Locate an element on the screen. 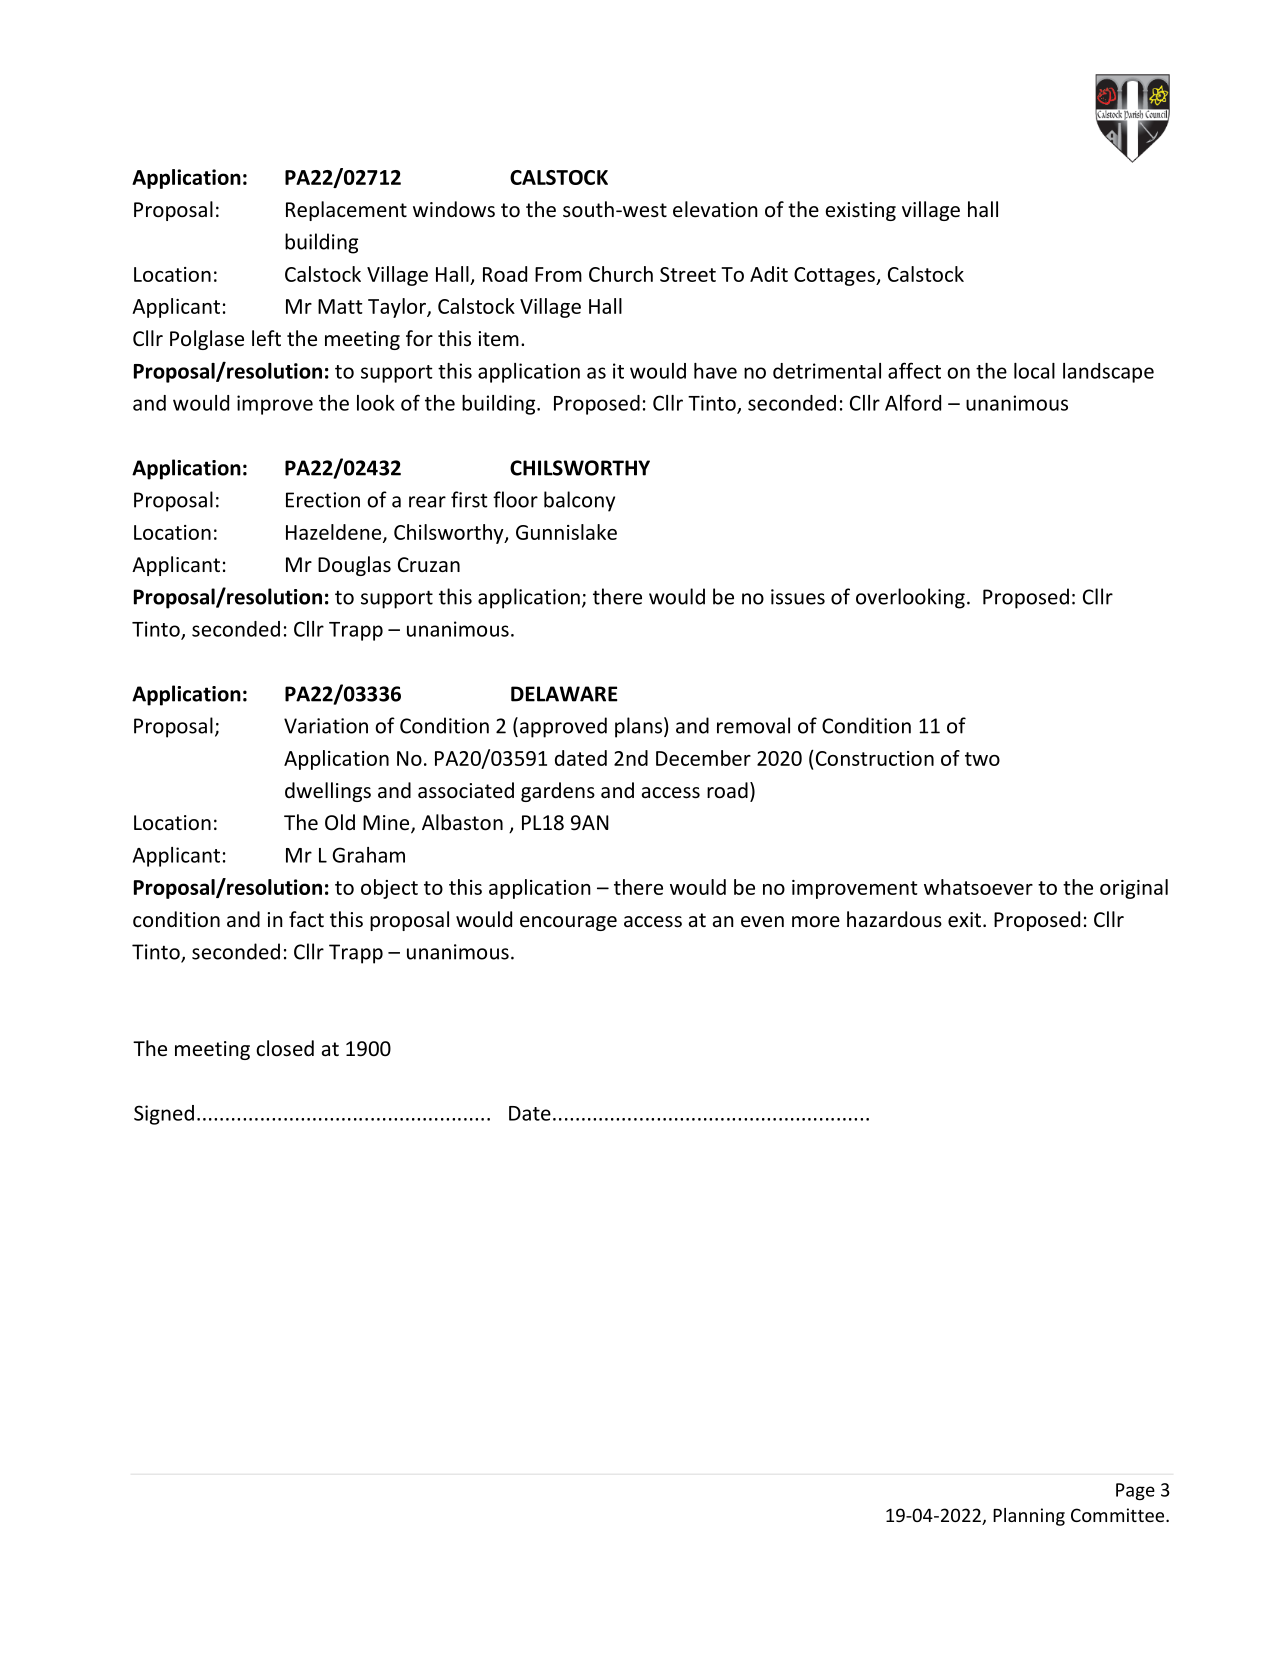 The height and width of the screenshot is (1655, 1279). whatsoever is located at coordinates (978, 887).
